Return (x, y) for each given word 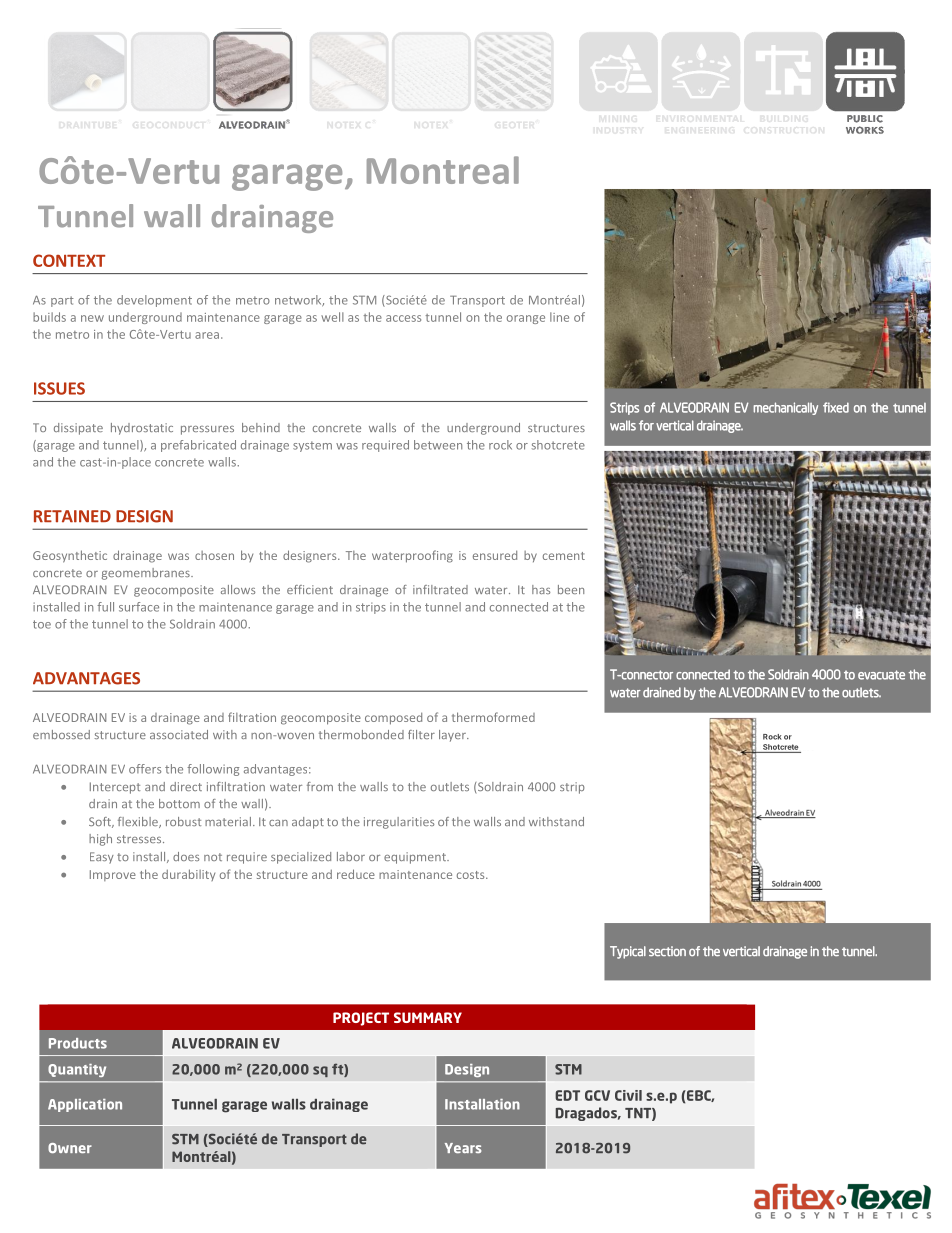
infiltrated (440, 589)
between (438, 445)
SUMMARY (428, 1017)
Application (85, 1105)
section (667, 951)
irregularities (399, 823)
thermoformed (493, 717)
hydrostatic (142, 429)
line (559, 317)
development (154, 301)
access (403, 318)
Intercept (115, 788)
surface (139, 607)
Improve (113, 875)
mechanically (785, 408)
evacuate (881, 675)
